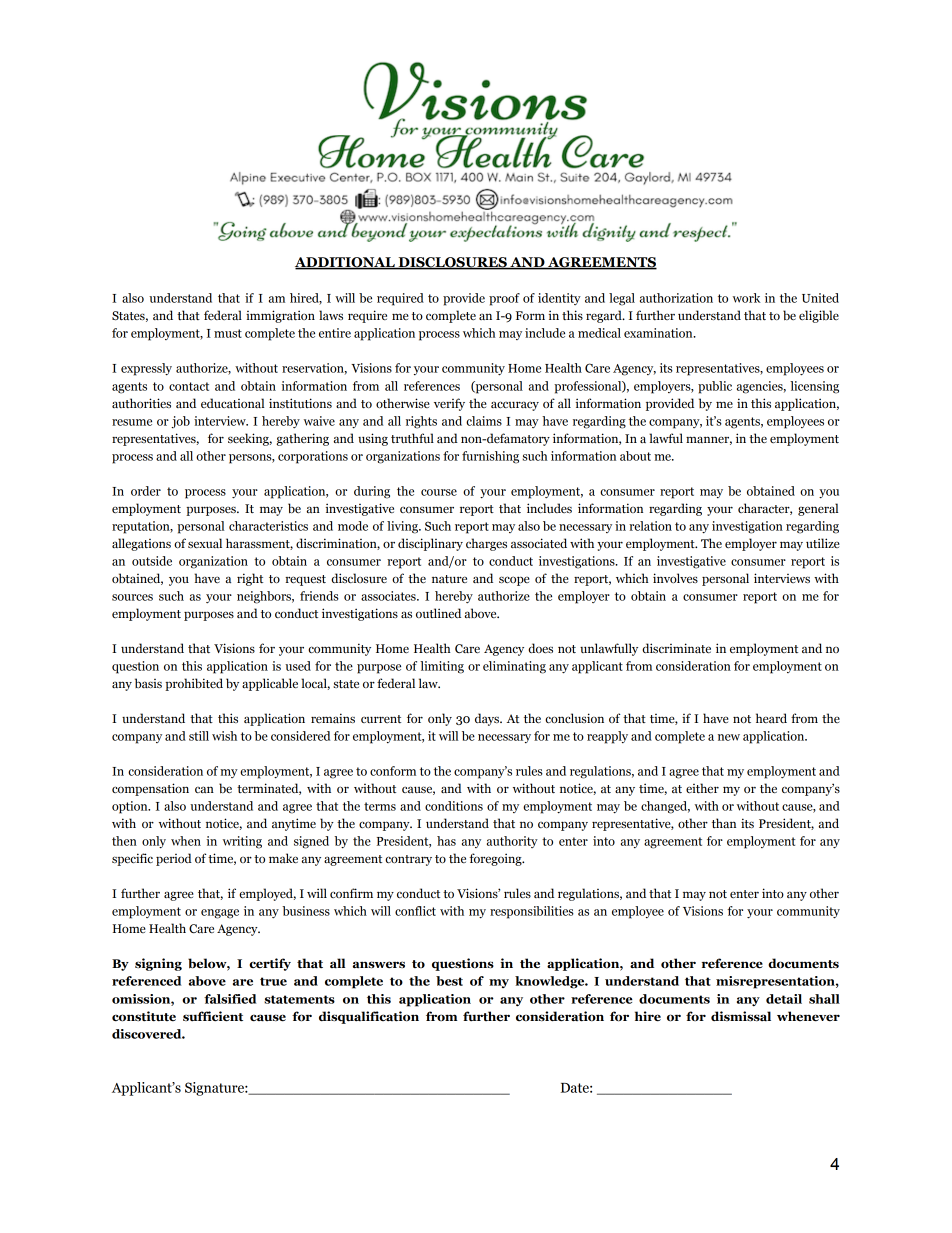  What do you see at coordinates (442, 667) in the screenshot?
I see `limiting` at bounding box center [442, 667].
